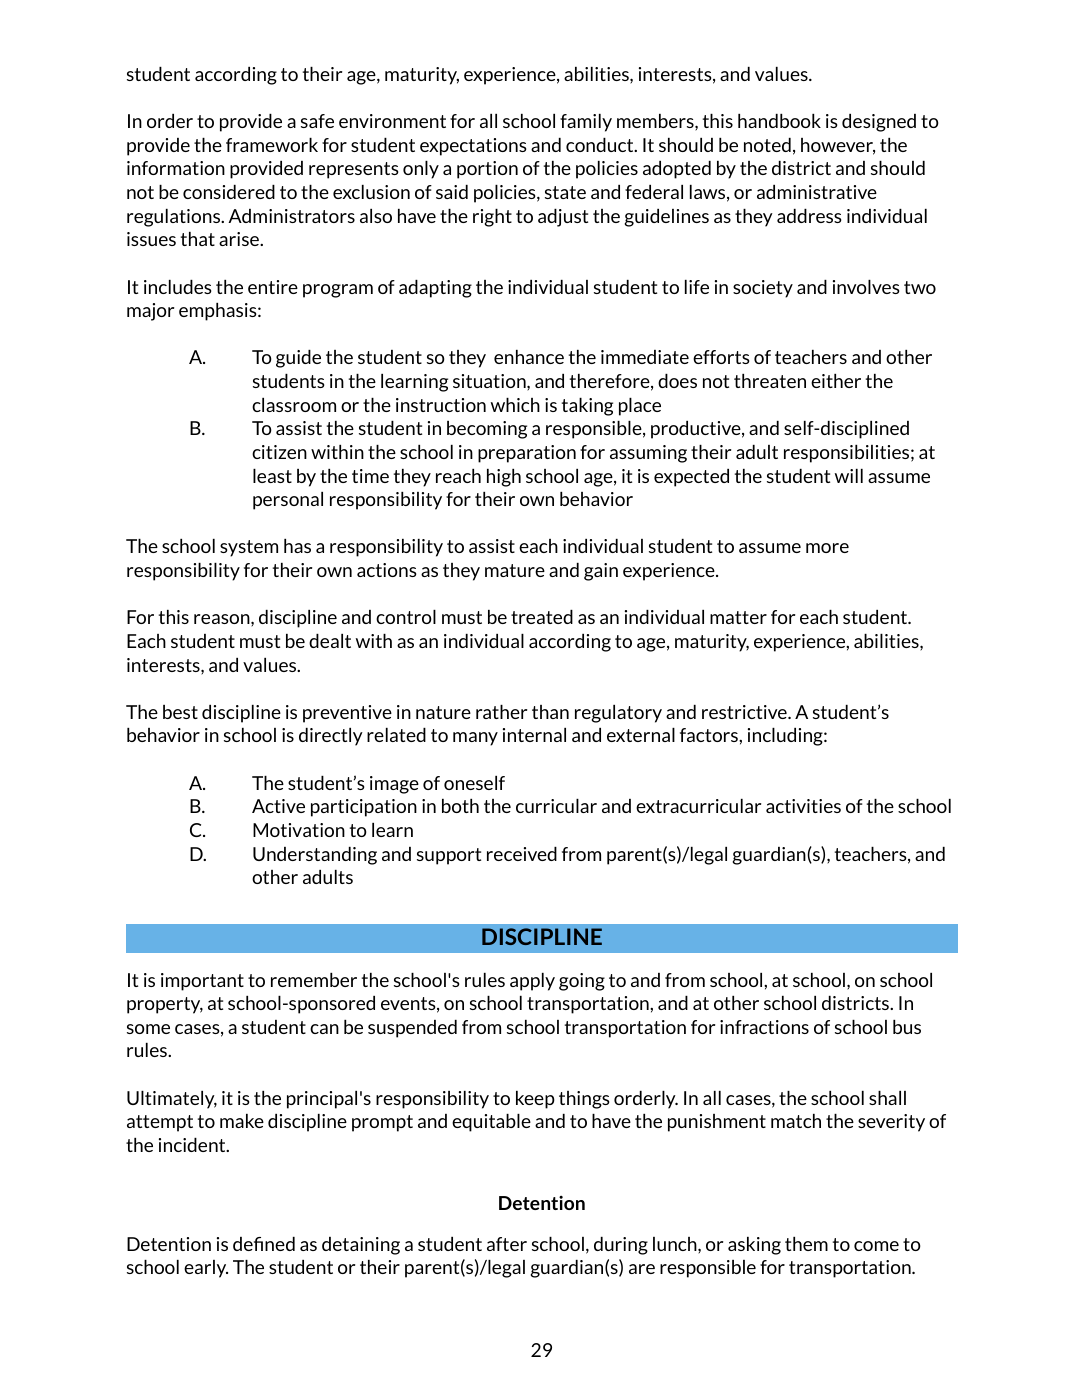 The width and height of the image is (1071, 1386). I want to click on more, so click(827, 548).
